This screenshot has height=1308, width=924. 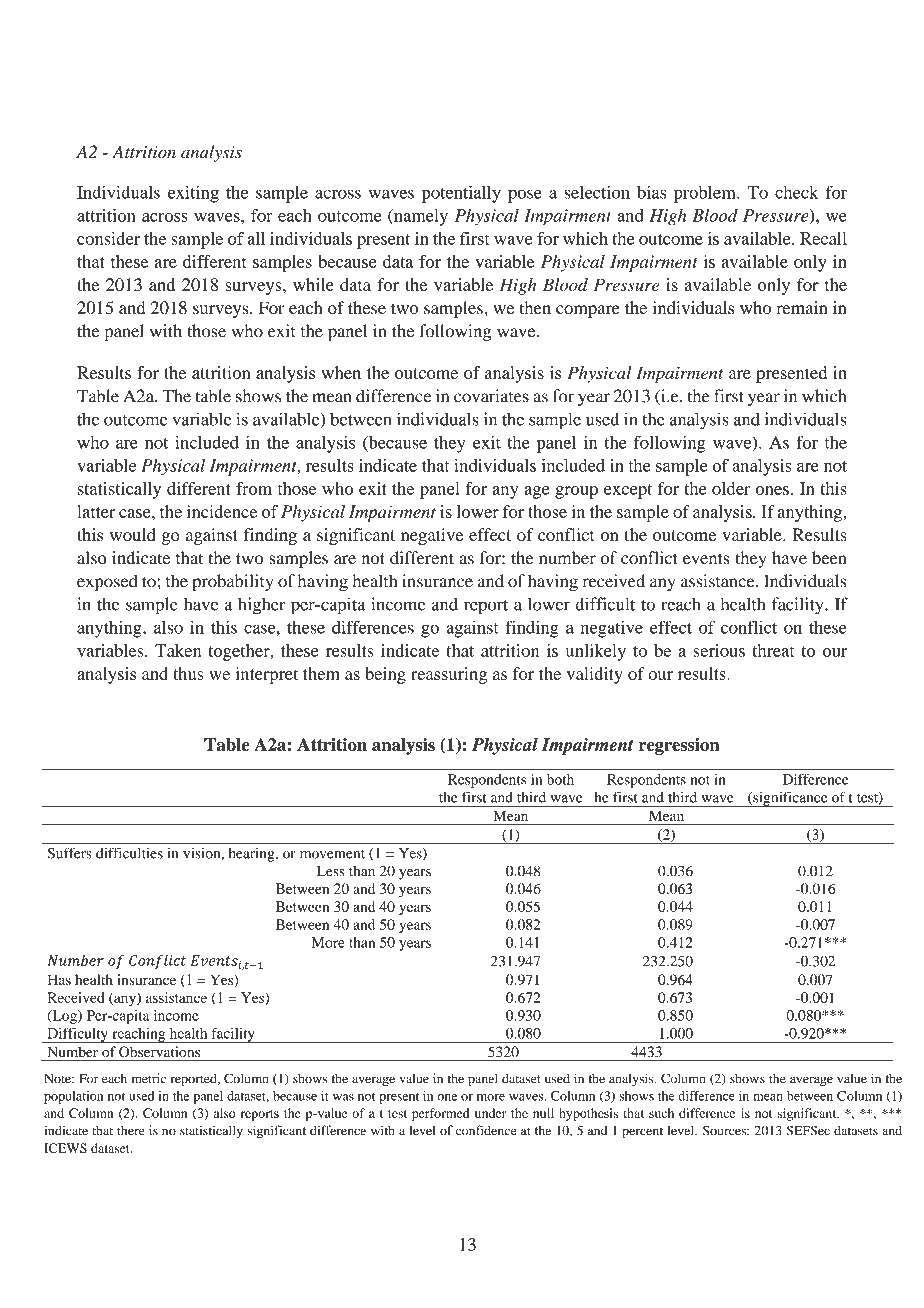 I want to click on serious, so click(x=719, y=650).
